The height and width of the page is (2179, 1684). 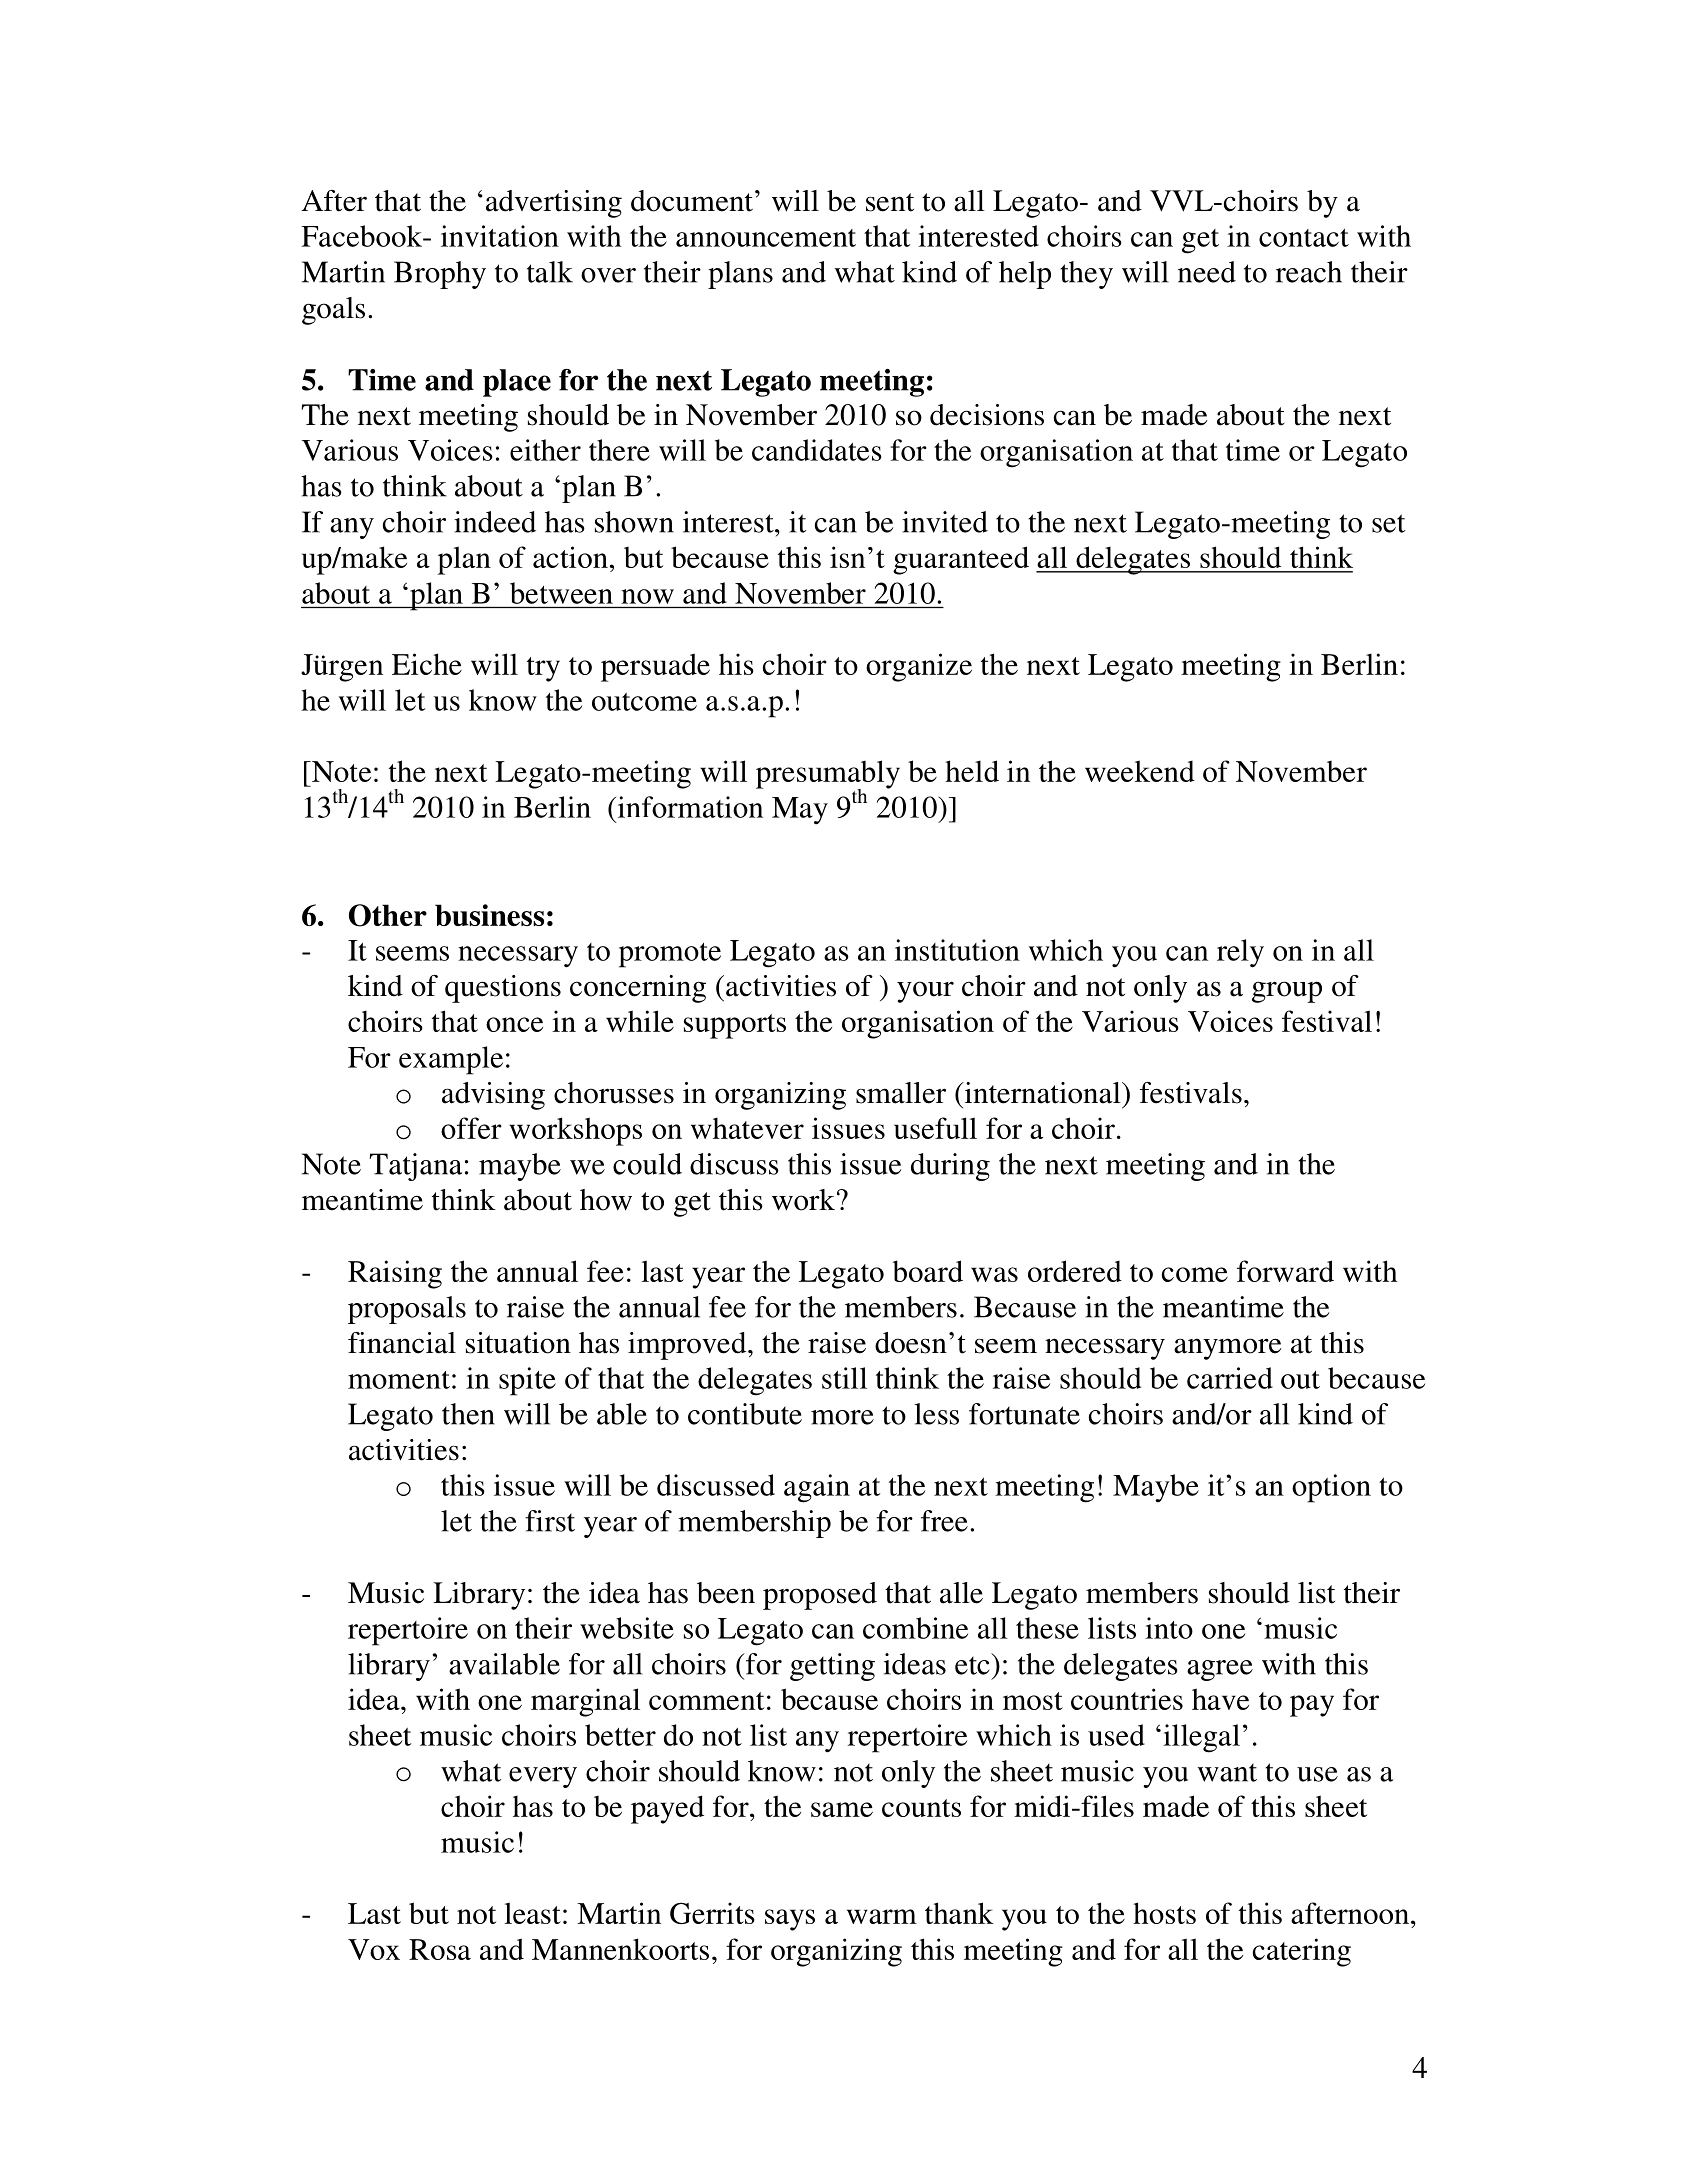 What do you see at coordinates (828, 775) in the page?
I see `presumably` at bounding box center [828, 775].
